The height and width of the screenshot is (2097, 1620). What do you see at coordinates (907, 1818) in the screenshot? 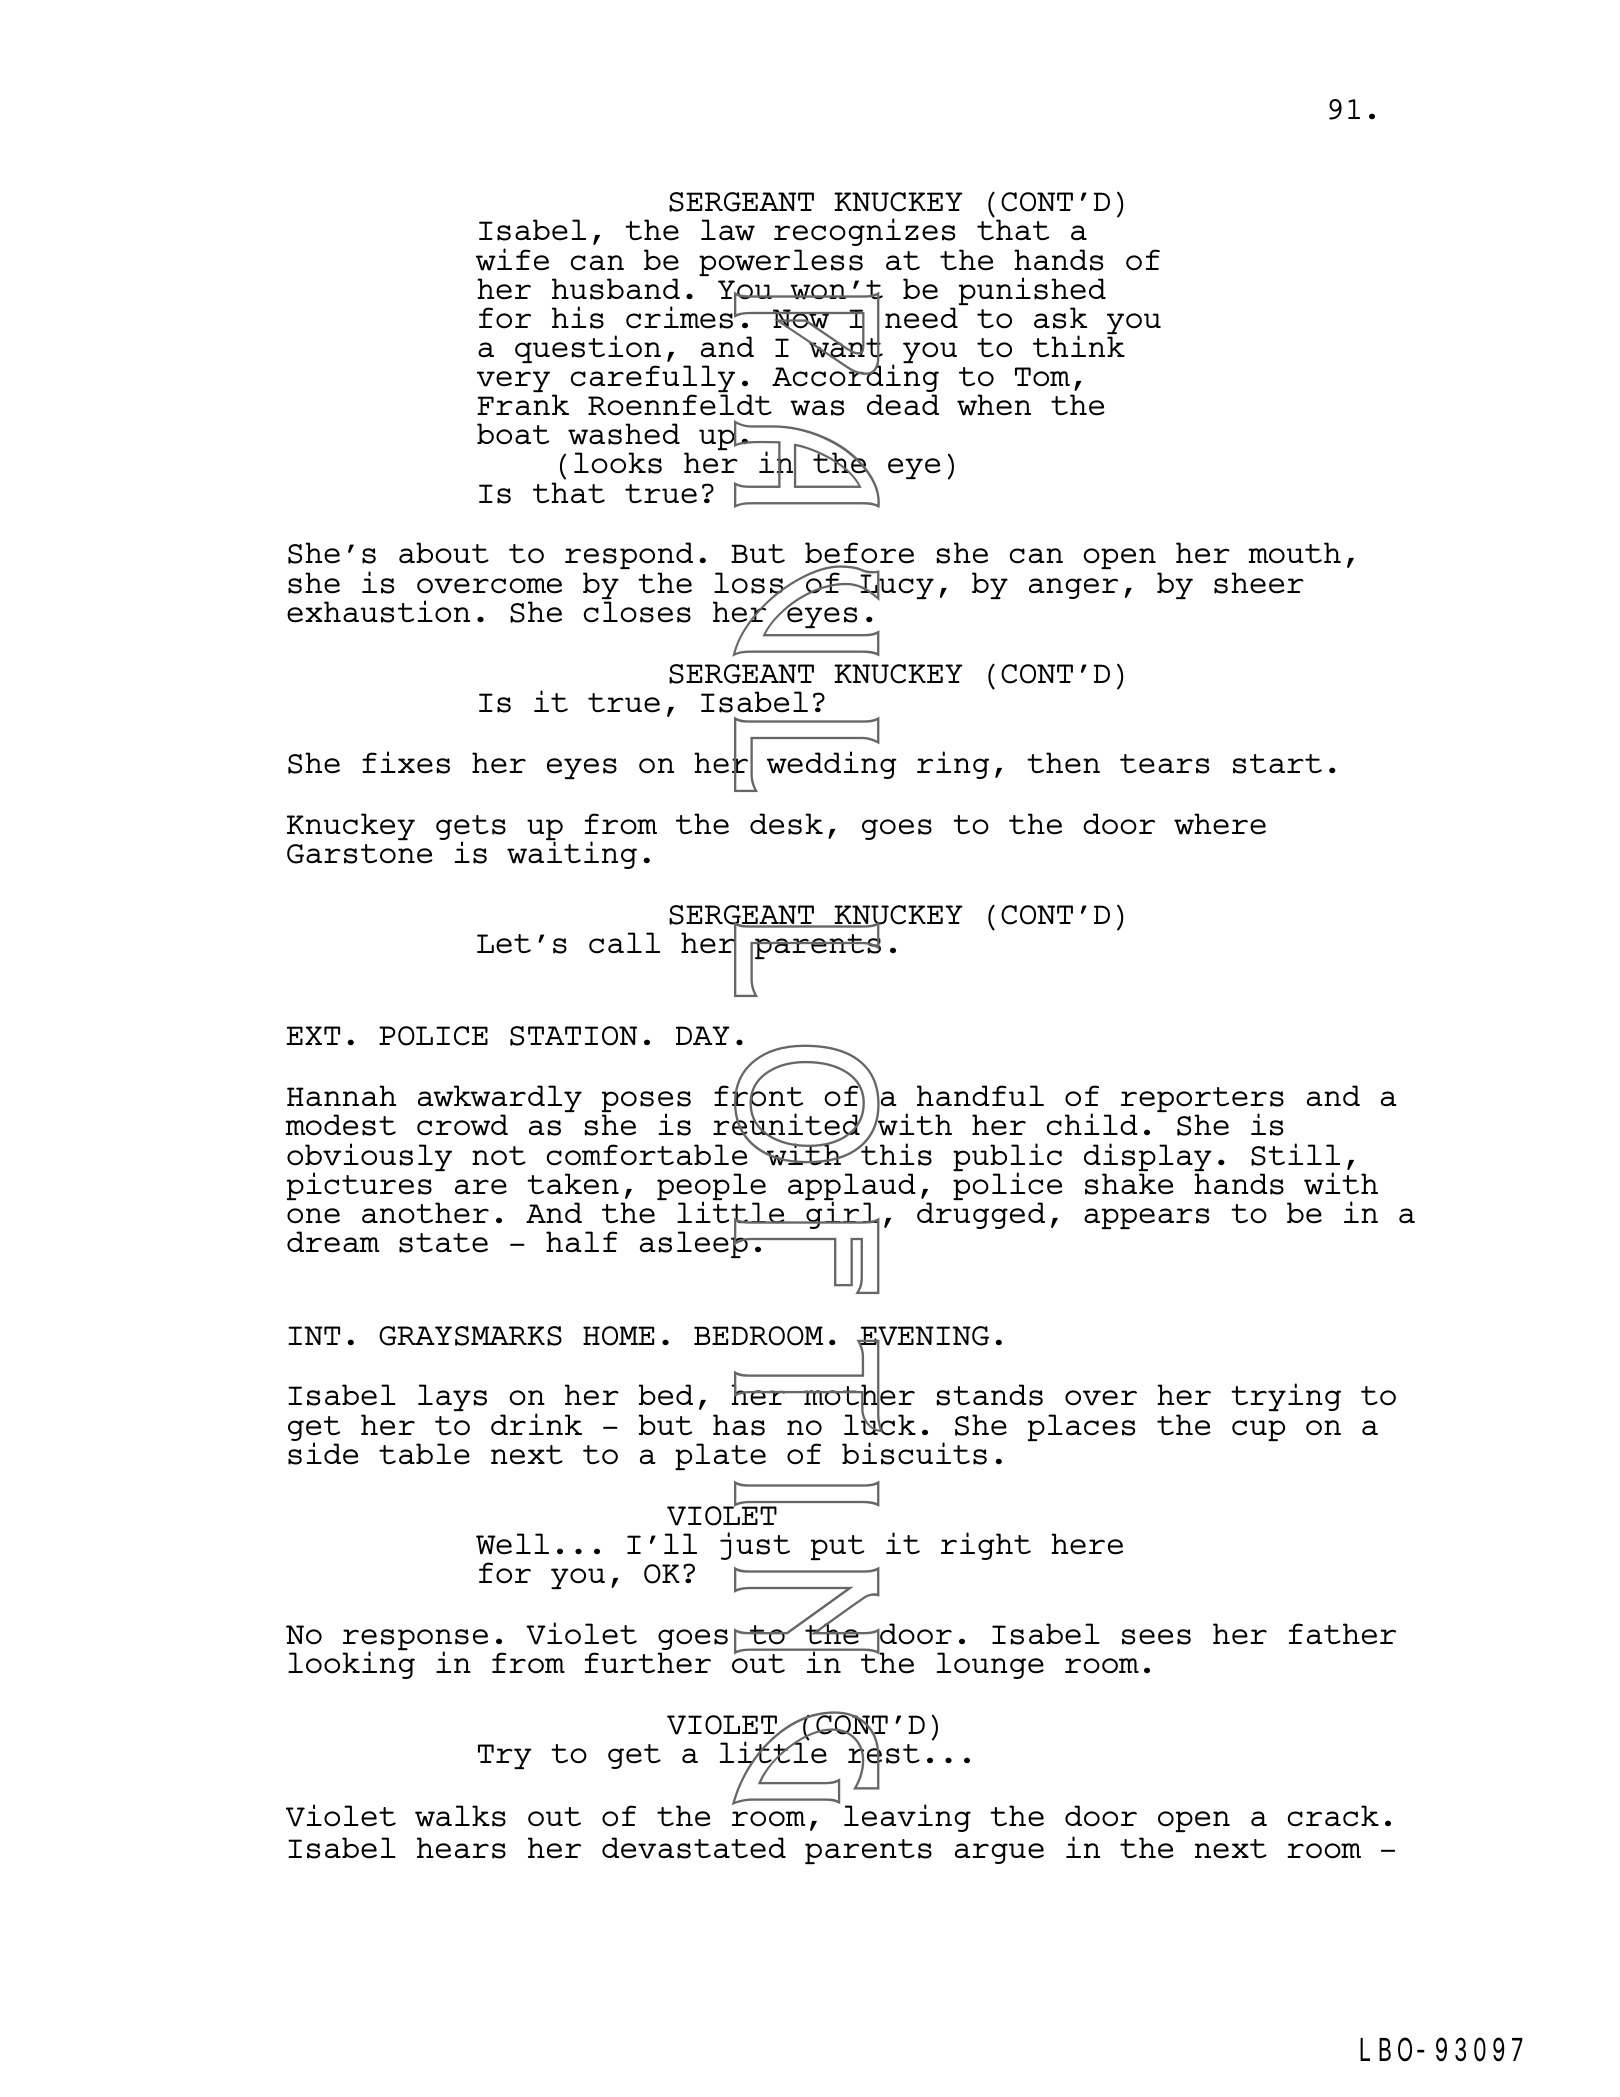
I see `leaving` at bounding box center [907, 1818].
